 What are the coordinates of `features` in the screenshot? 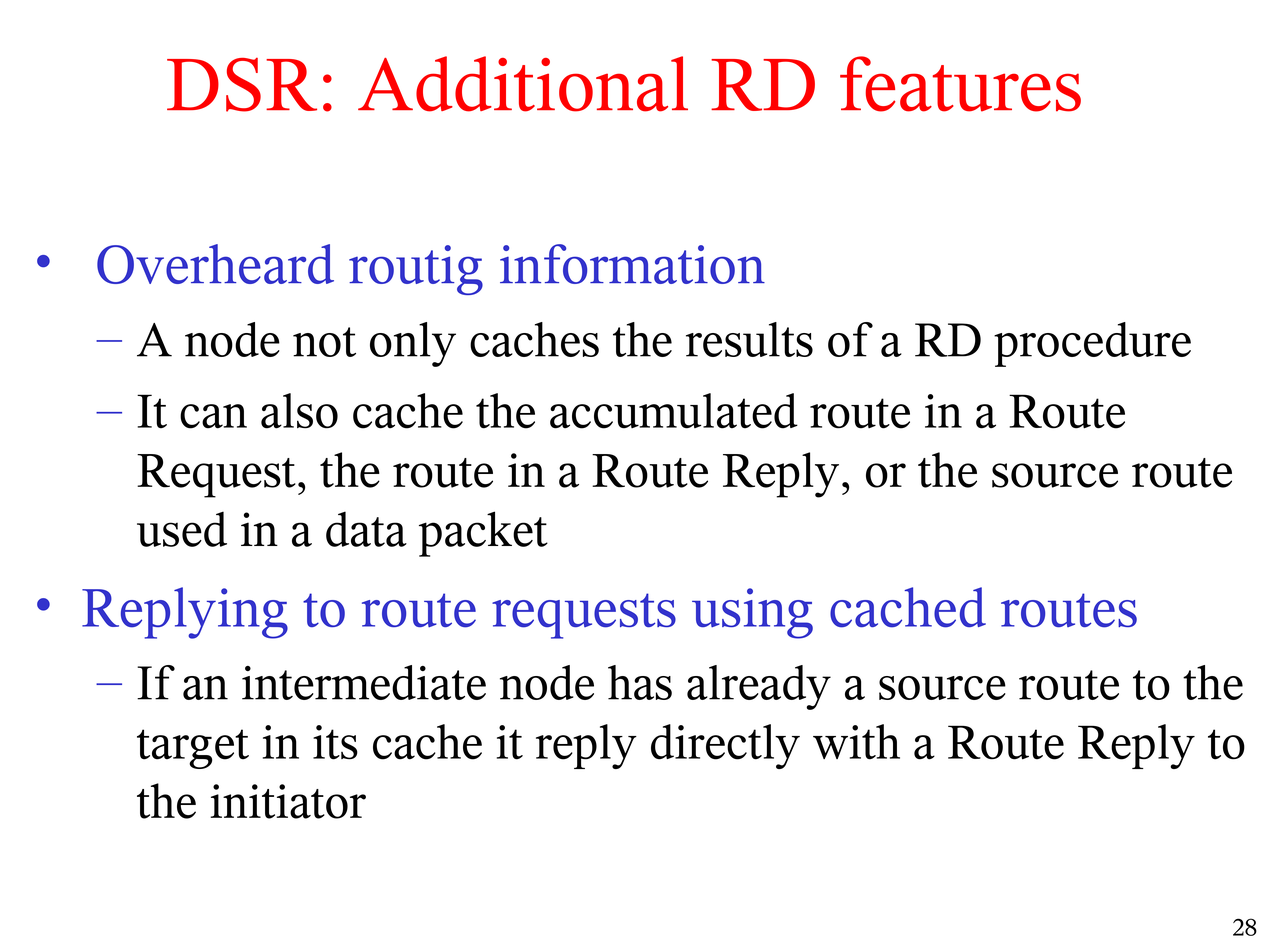 It's located at (960, 84).
